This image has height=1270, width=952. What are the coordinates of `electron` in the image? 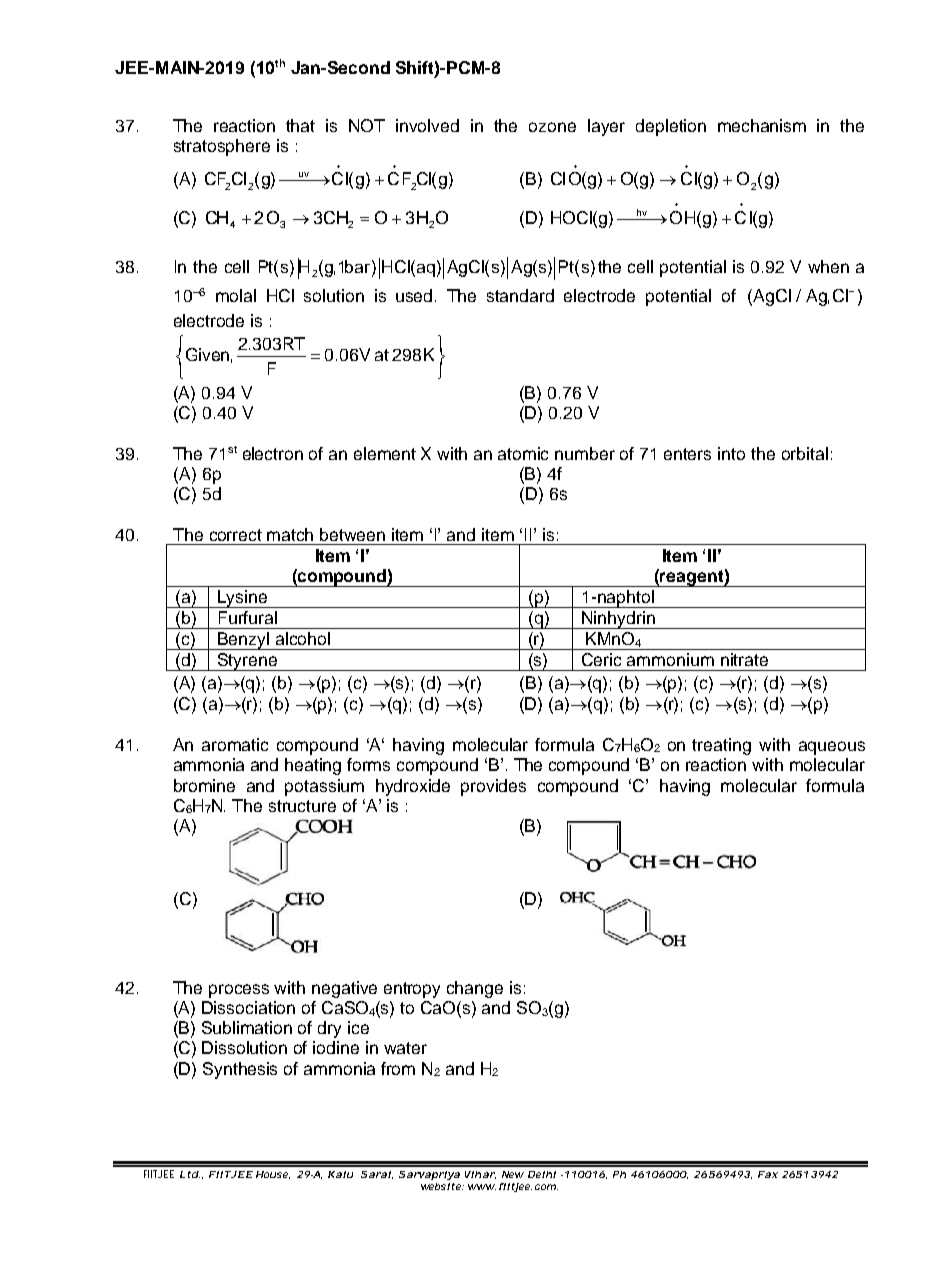 It's located at (273, 453).
